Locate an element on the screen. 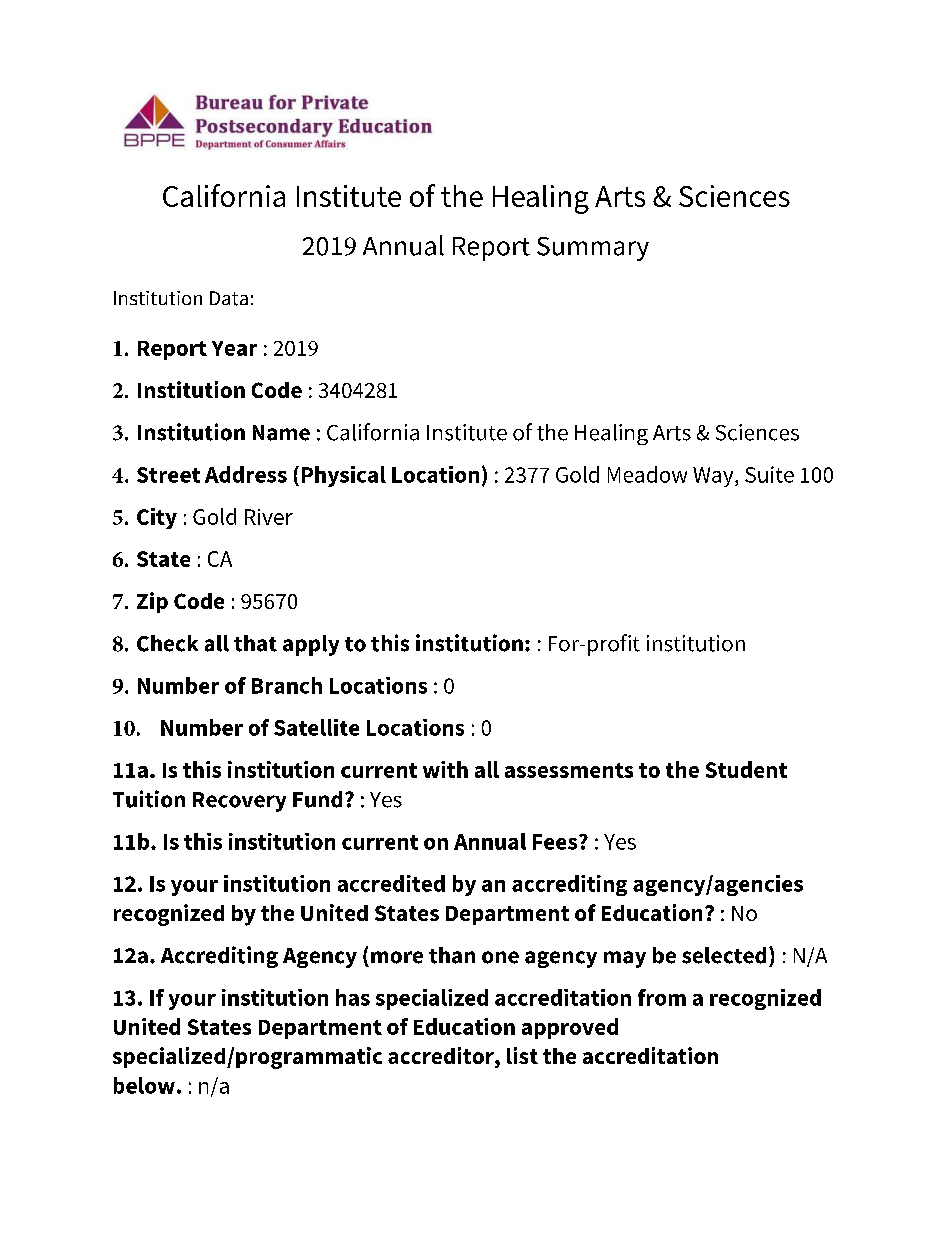 The image size is (952, 1233). that is located at coordinates (255, 643).
